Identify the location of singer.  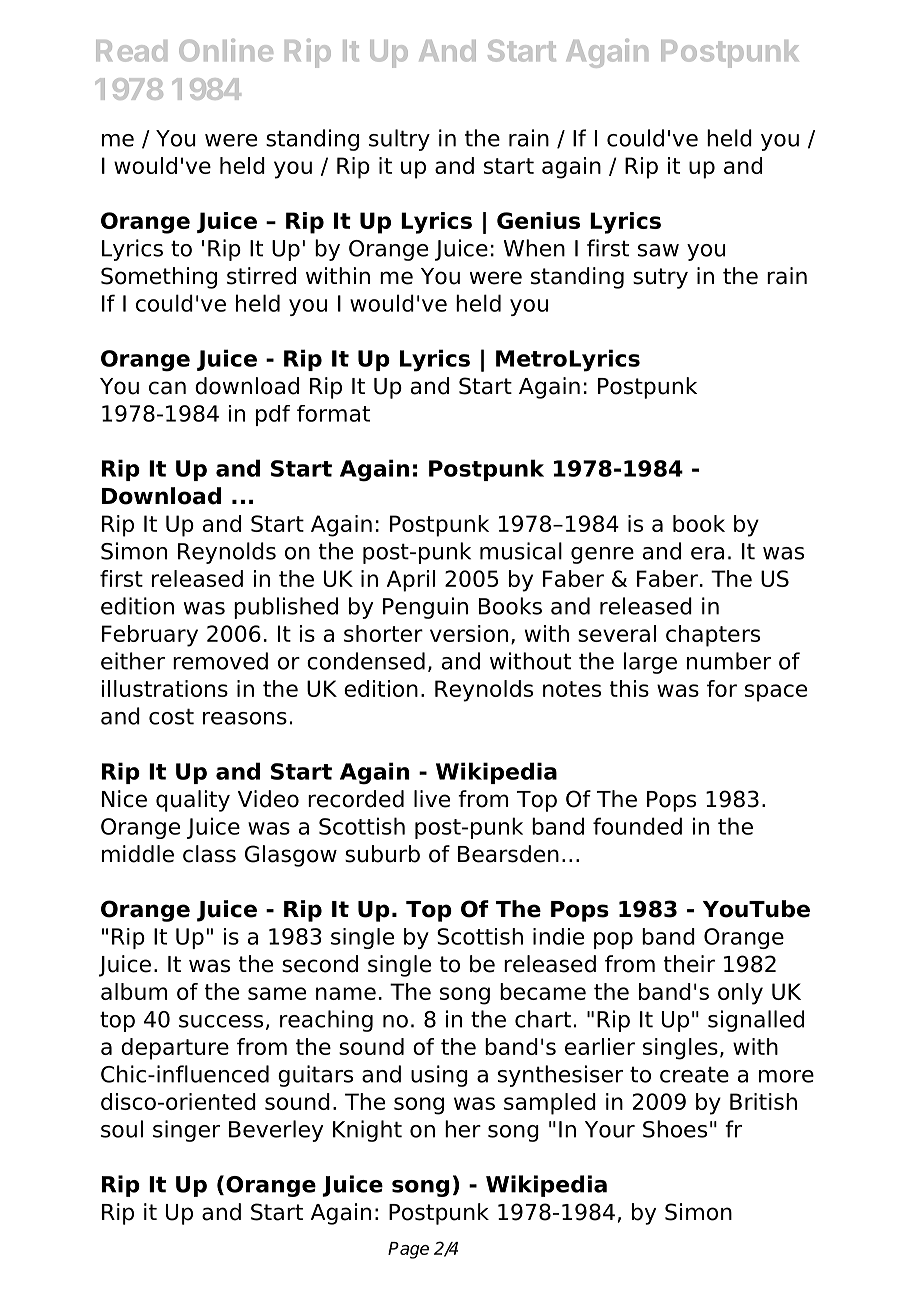
(186, 1131).
